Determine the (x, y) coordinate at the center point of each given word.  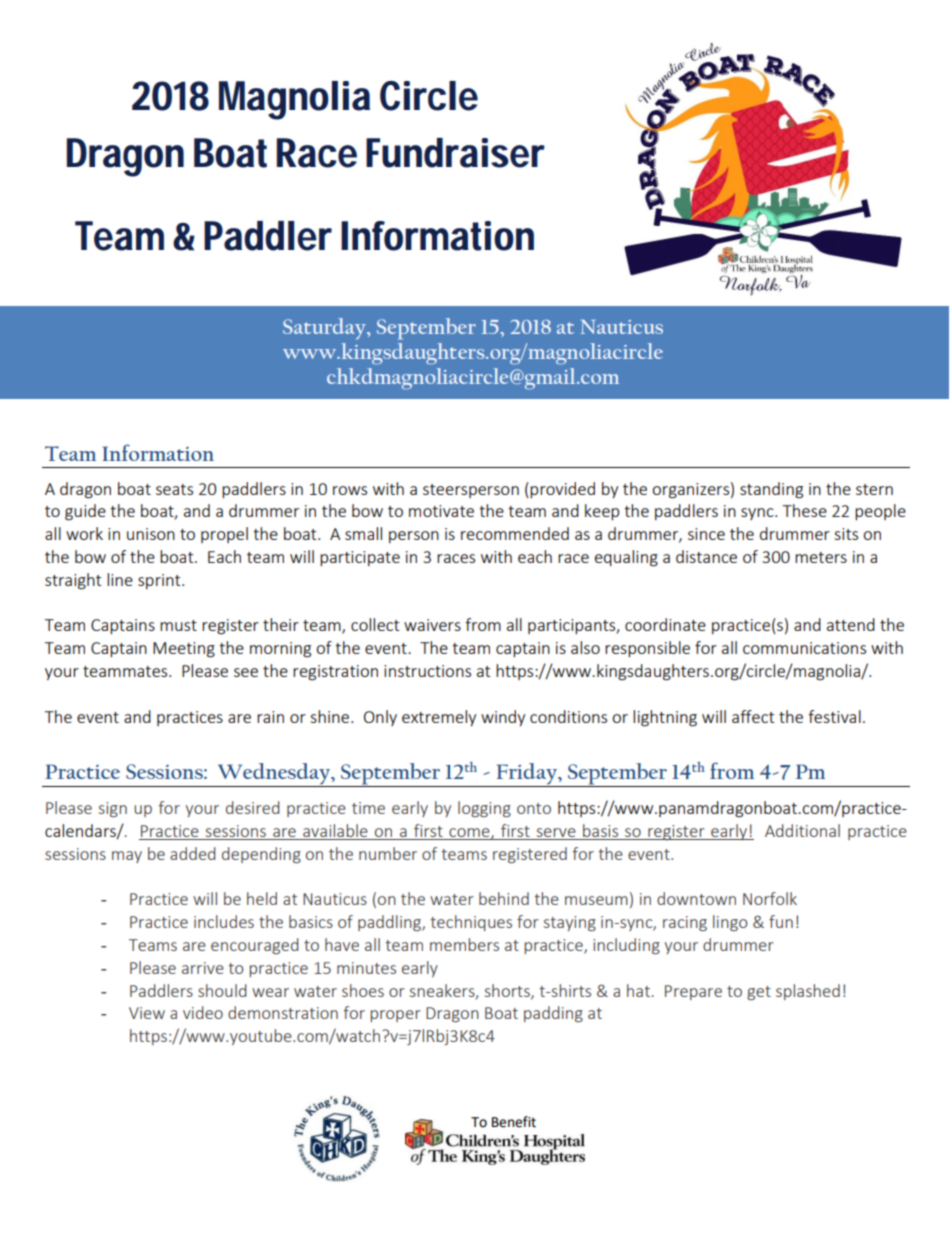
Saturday (325, 328)
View (147, 1013)
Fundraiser (455, 153)
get (759, 993)
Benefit (514, 1122)
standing (771, 490)
